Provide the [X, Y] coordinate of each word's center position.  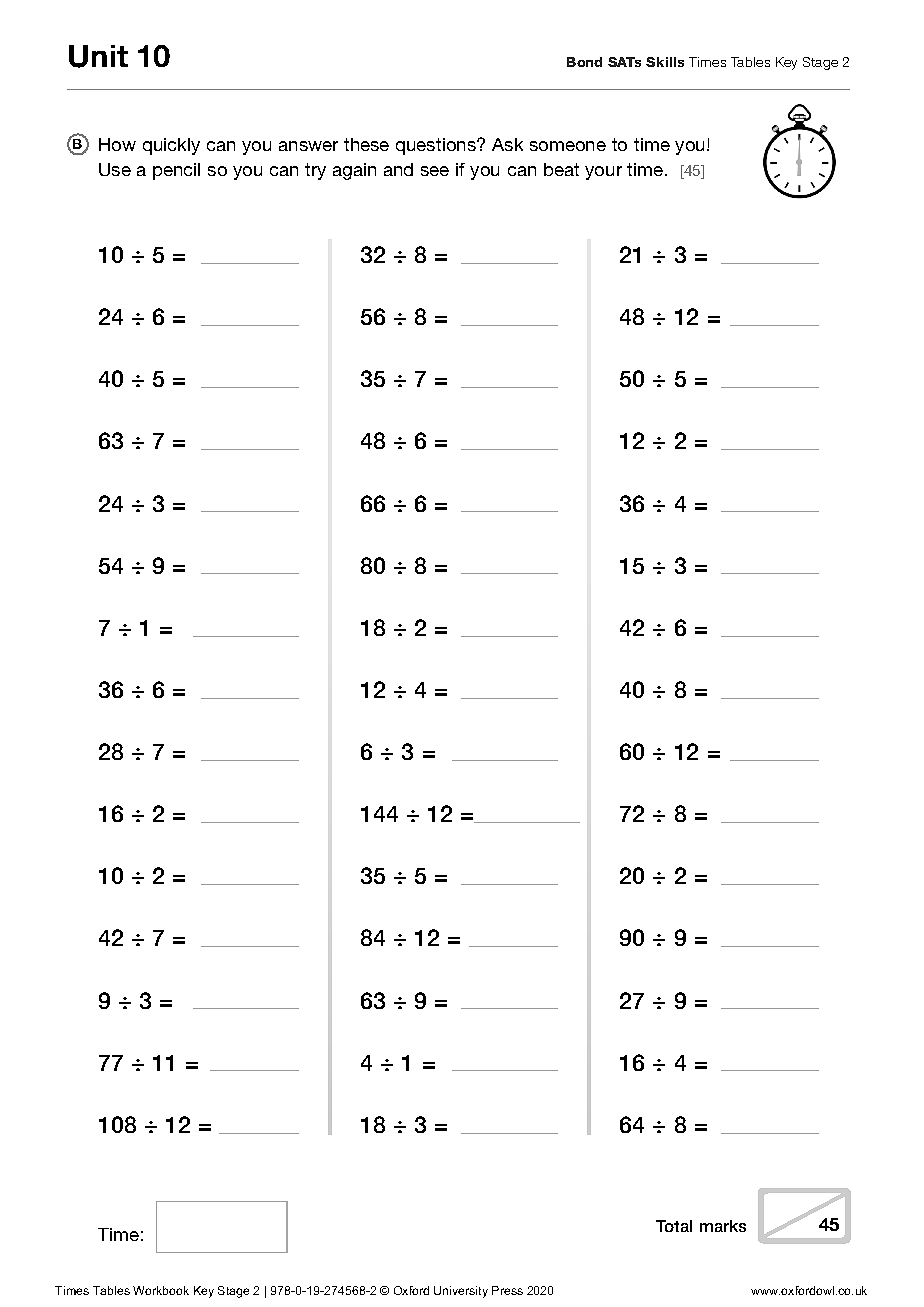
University [461, 1292]
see [435, 171]
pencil [176, 171]
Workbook [161, 1290]
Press [507, 1290]
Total [674, 1226]
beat [561, 169]
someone [568, 146]
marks [723, 1226]
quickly [171, 146]
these [366, 144]
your [603, 173]
